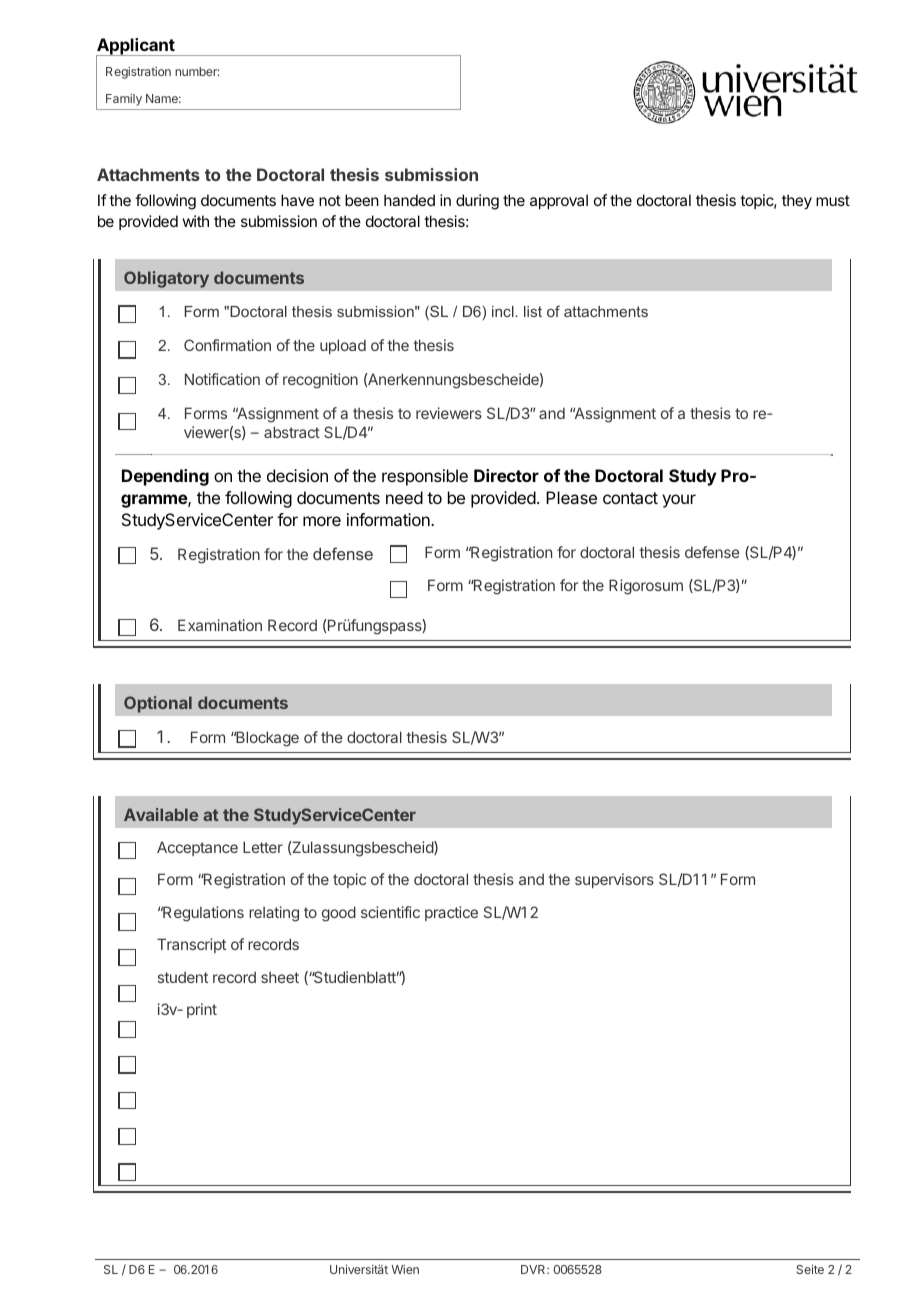  What do you see at coordinates (797, 202) in the page?
I see `they` at bounding box center [797, 202].
